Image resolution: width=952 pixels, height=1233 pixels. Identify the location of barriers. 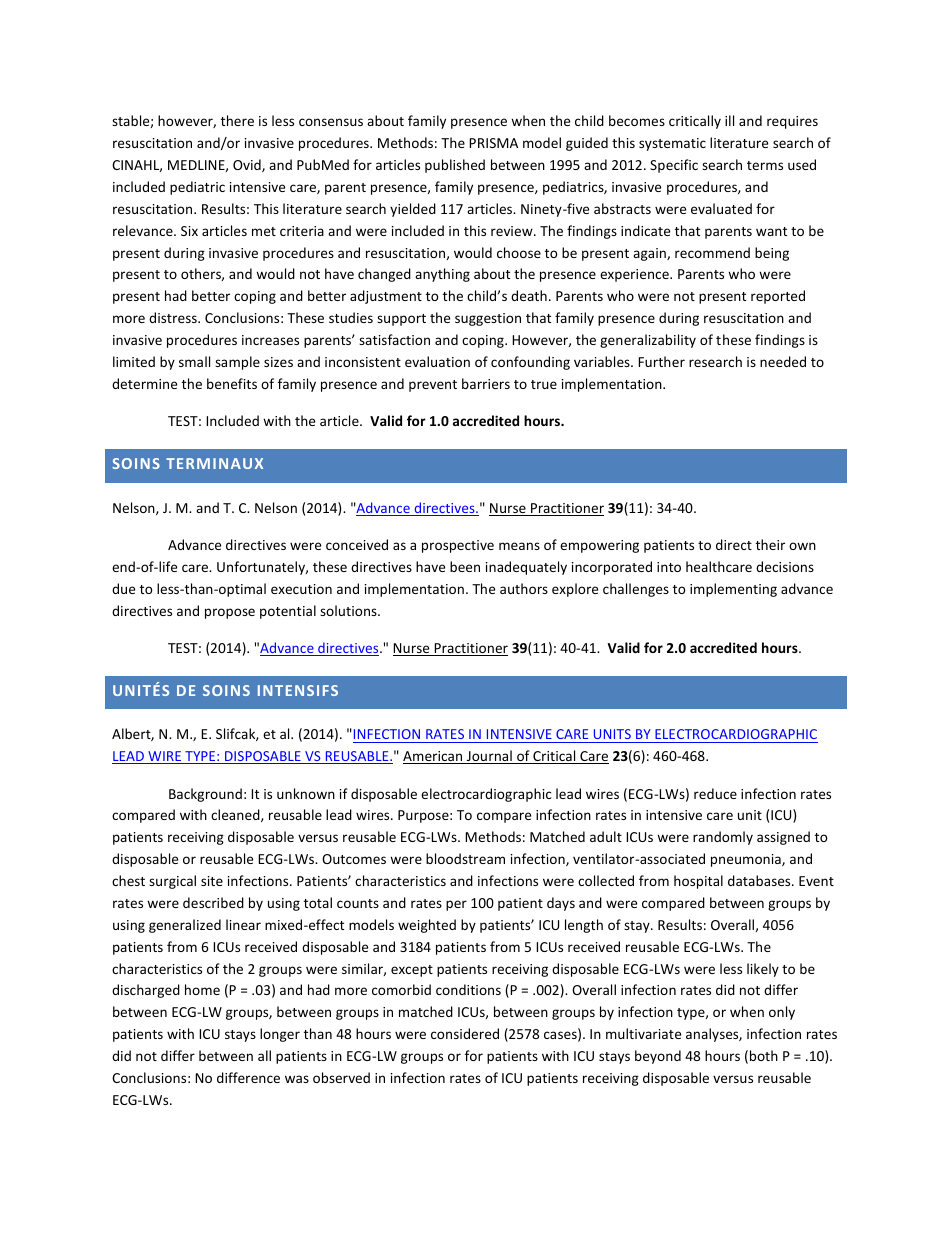
(486, 383).
